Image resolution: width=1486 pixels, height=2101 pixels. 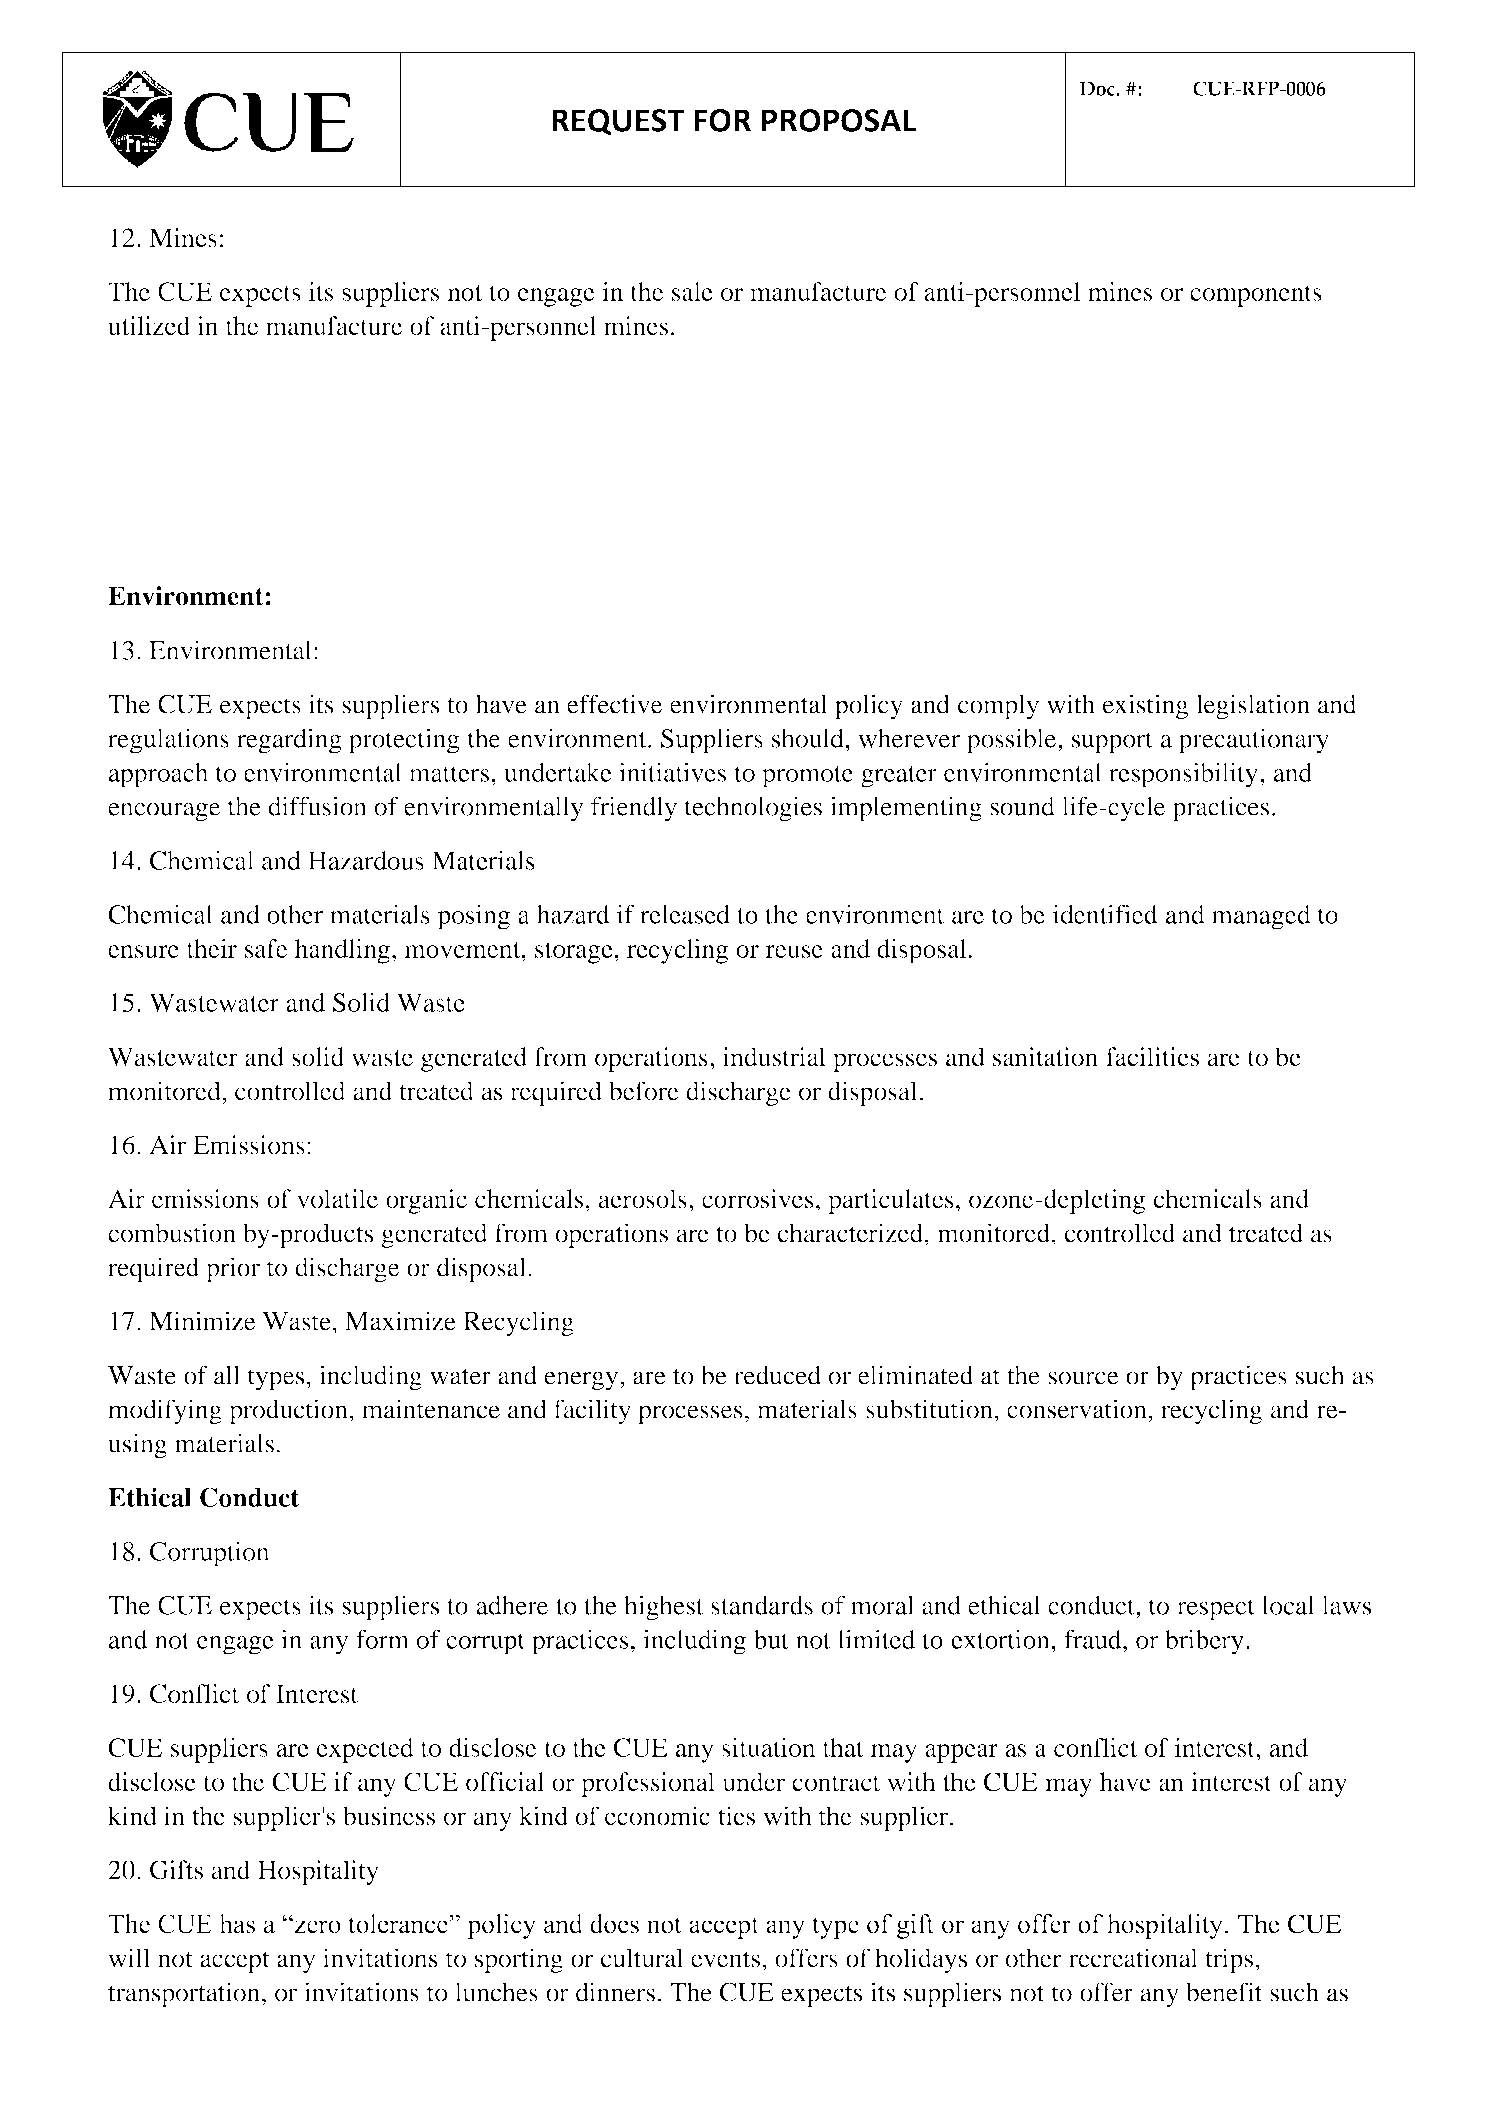 What do you see at coordinates (149, 325) in the image?
I see `utilized` at bounding box center [149, 325].
